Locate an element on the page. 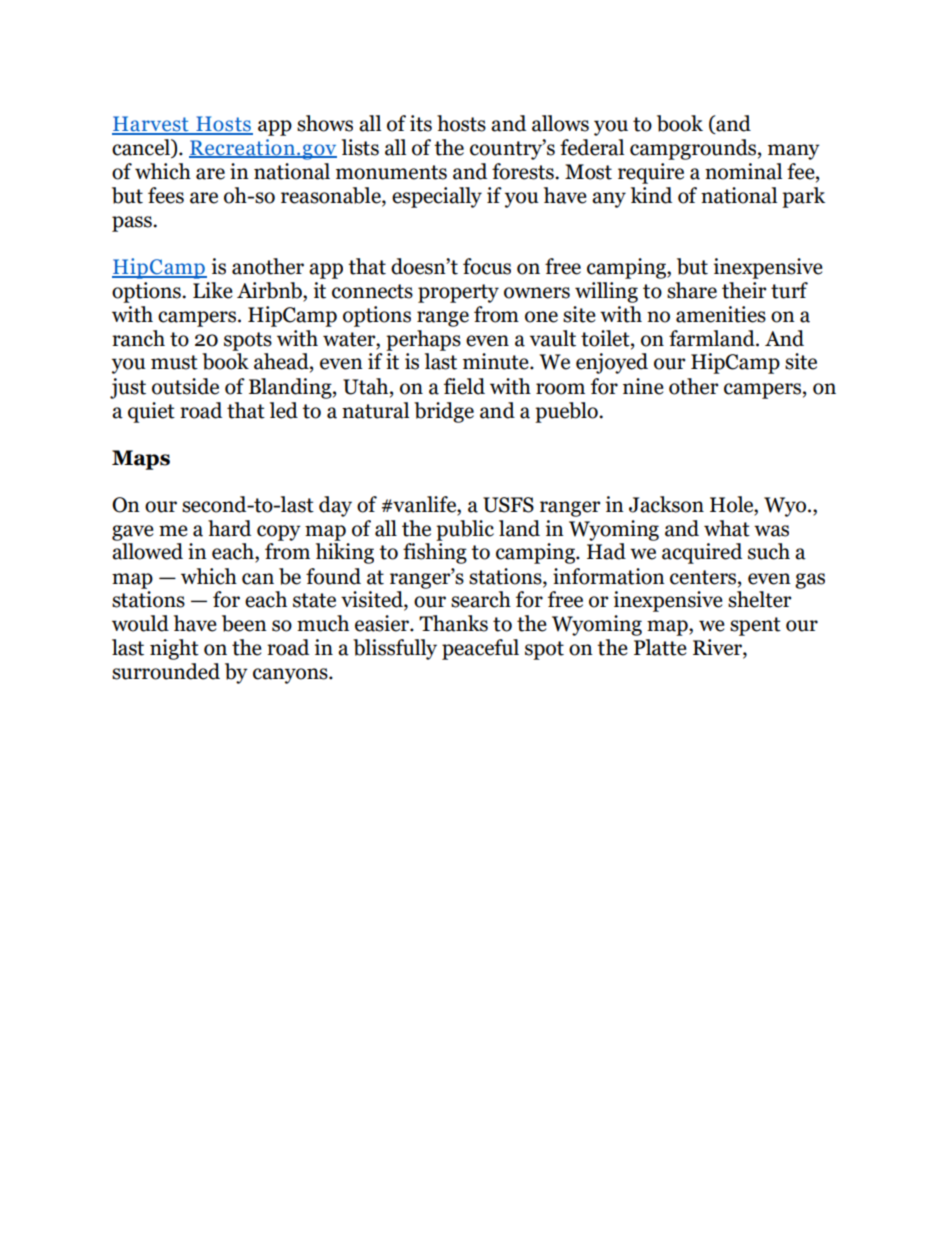  outside is located at coordinates (185, 386).
